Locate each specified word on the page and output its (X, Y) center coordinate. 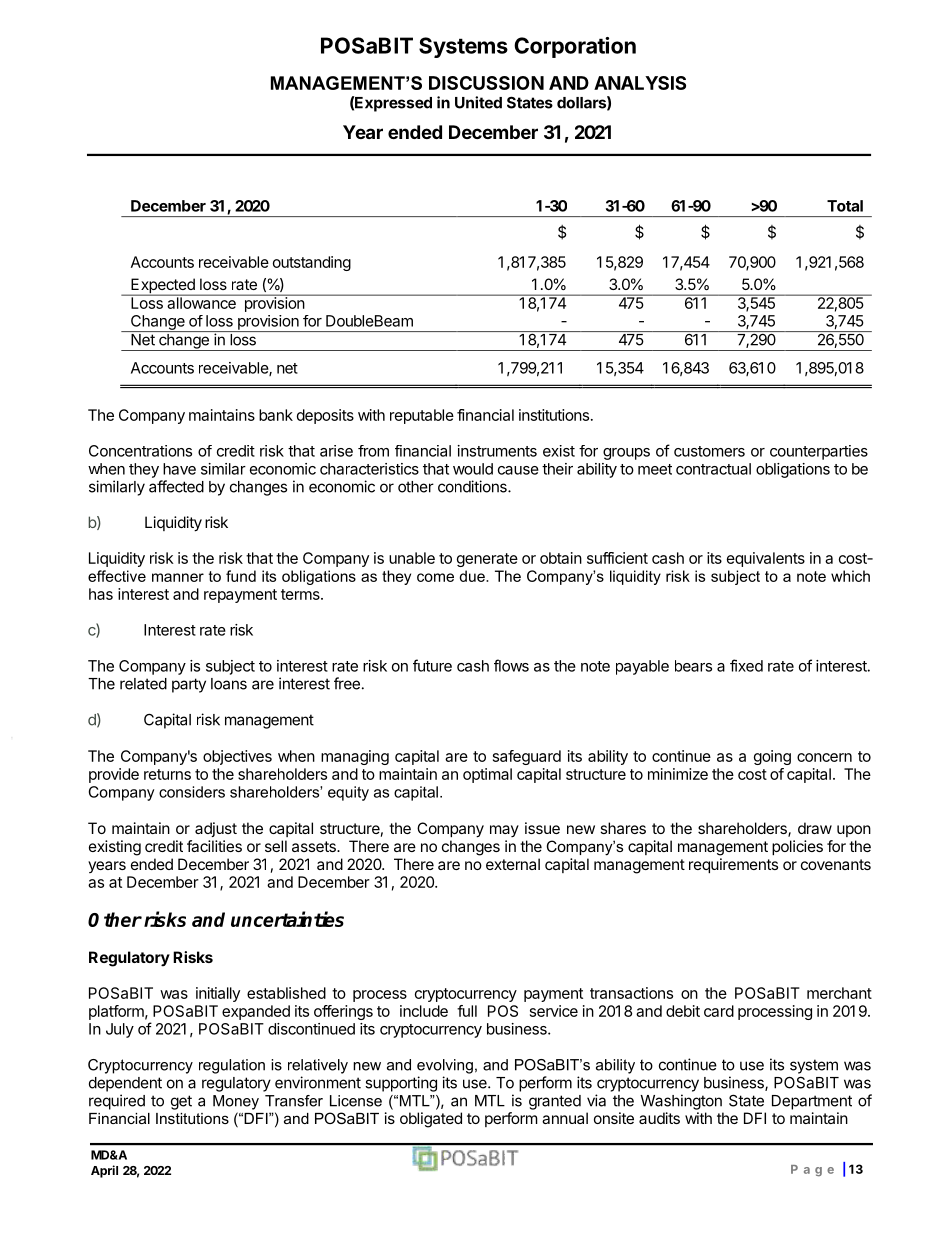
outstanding (312, 263)
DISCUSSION (486, 83)
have (179, 469)
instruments (497, 451)
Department (812, 1102)
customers (709, 451)
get (181, 1102)
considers (192, 792)
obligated (431, 1120)
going (772, 757)
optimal (487, 775)
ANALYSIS (640, 83)
